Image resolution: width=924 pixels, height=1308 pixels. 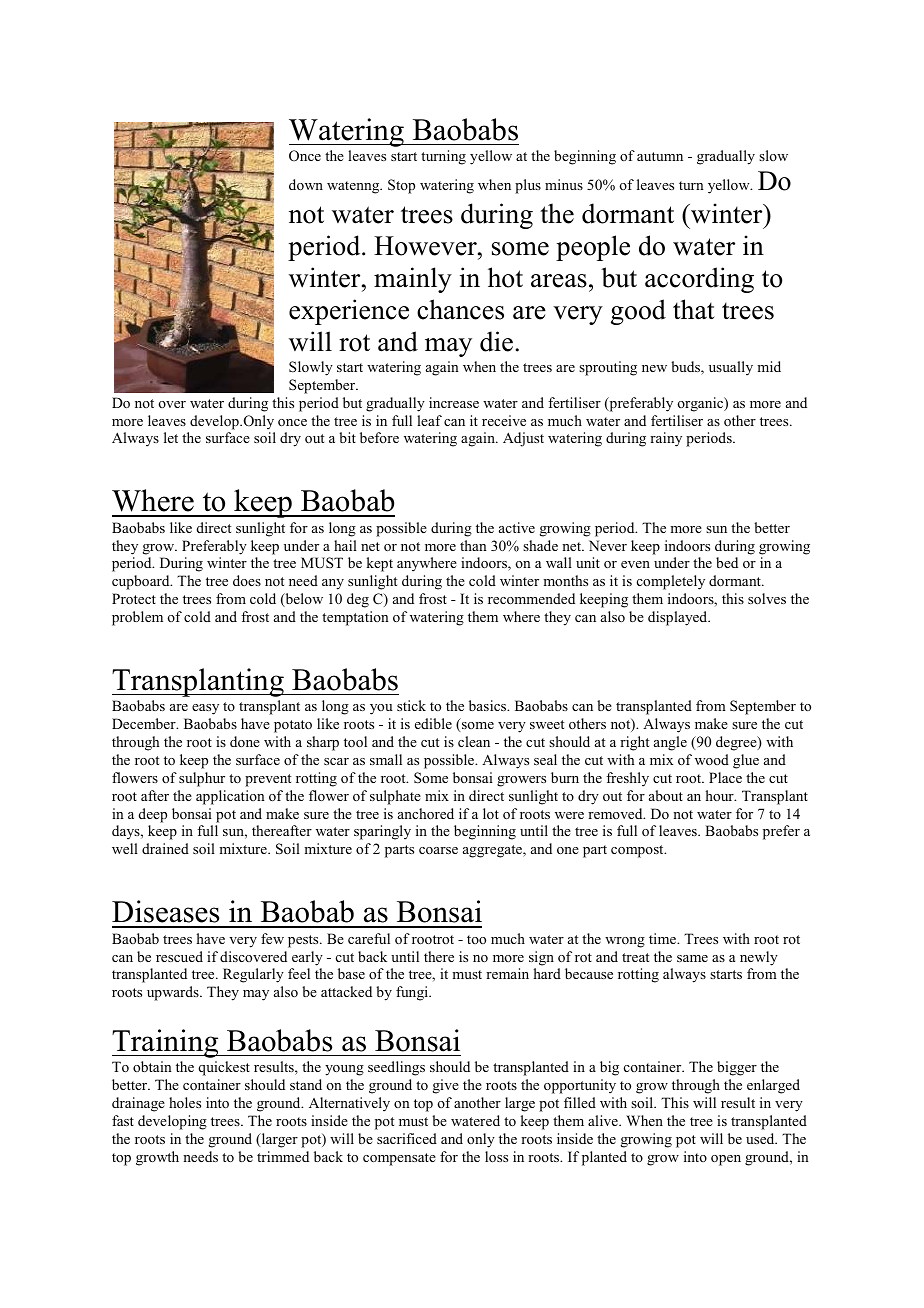 I want to click on displayed, so click(x=679, y=618).
